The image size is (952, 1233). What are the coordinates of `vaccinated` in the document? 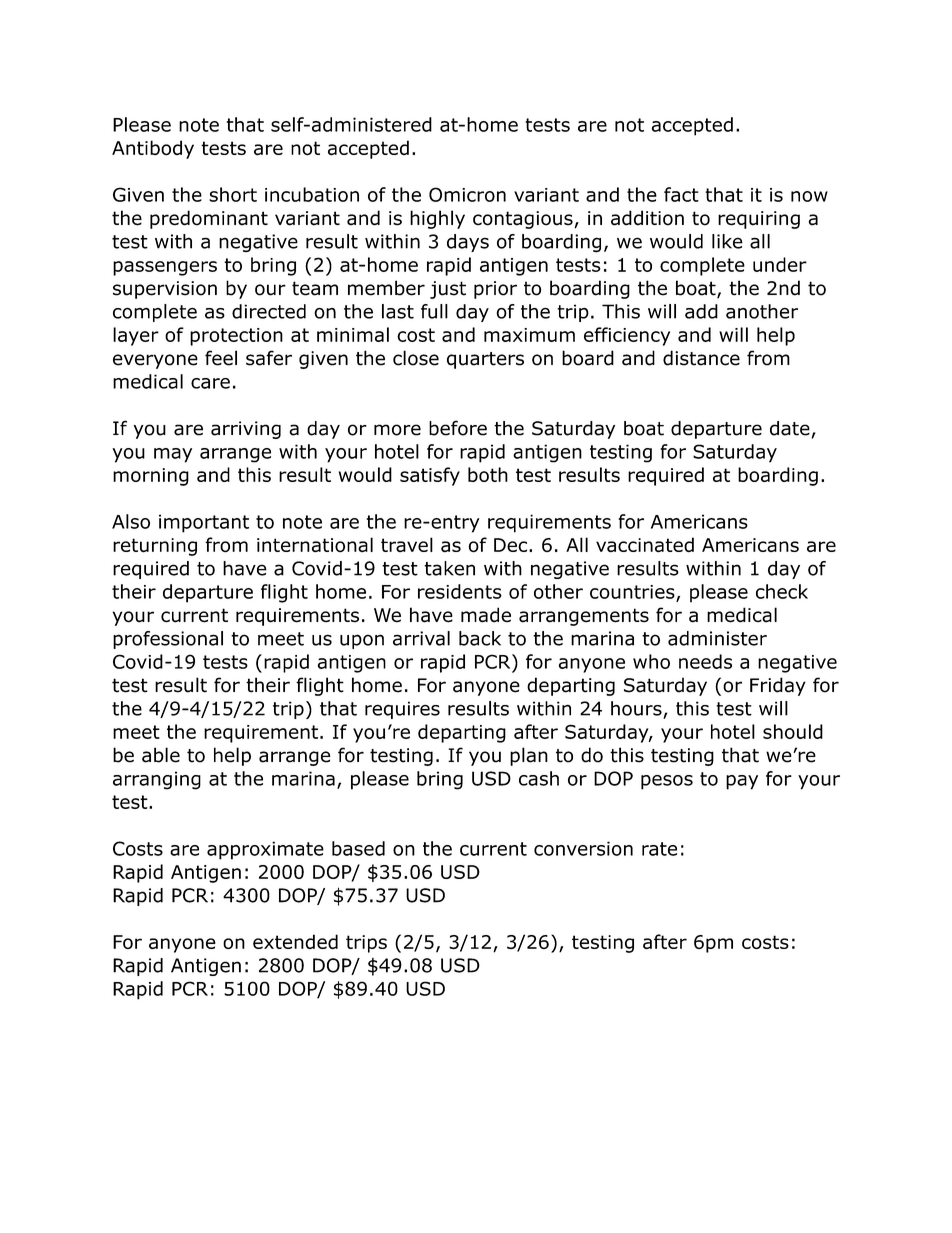 It's located at (645, 545).
